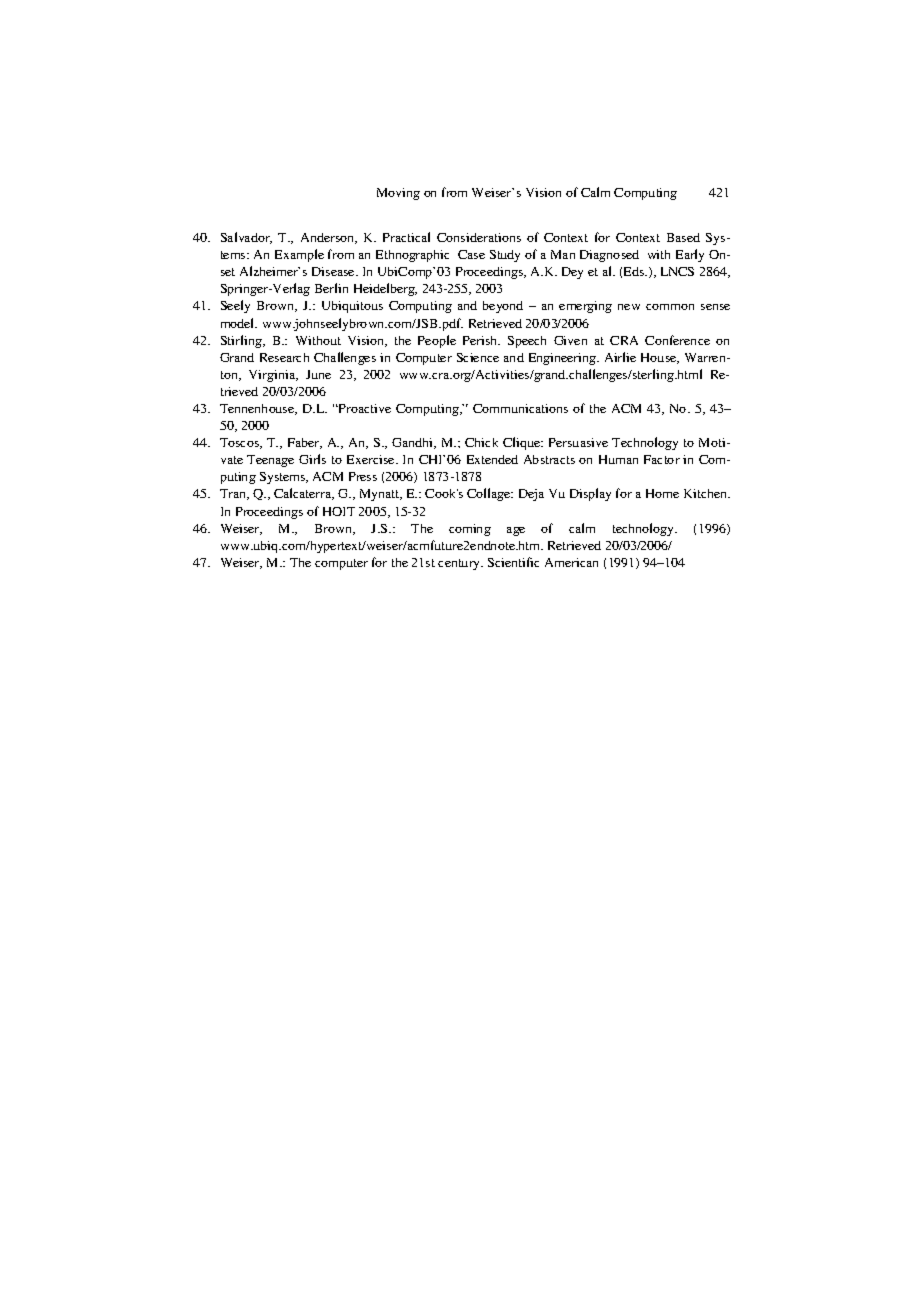 This image has height=1308, width=924. What do you see at coordinates (683, 237) in the image?
I see `Based` at bounding box center [683, 237].
